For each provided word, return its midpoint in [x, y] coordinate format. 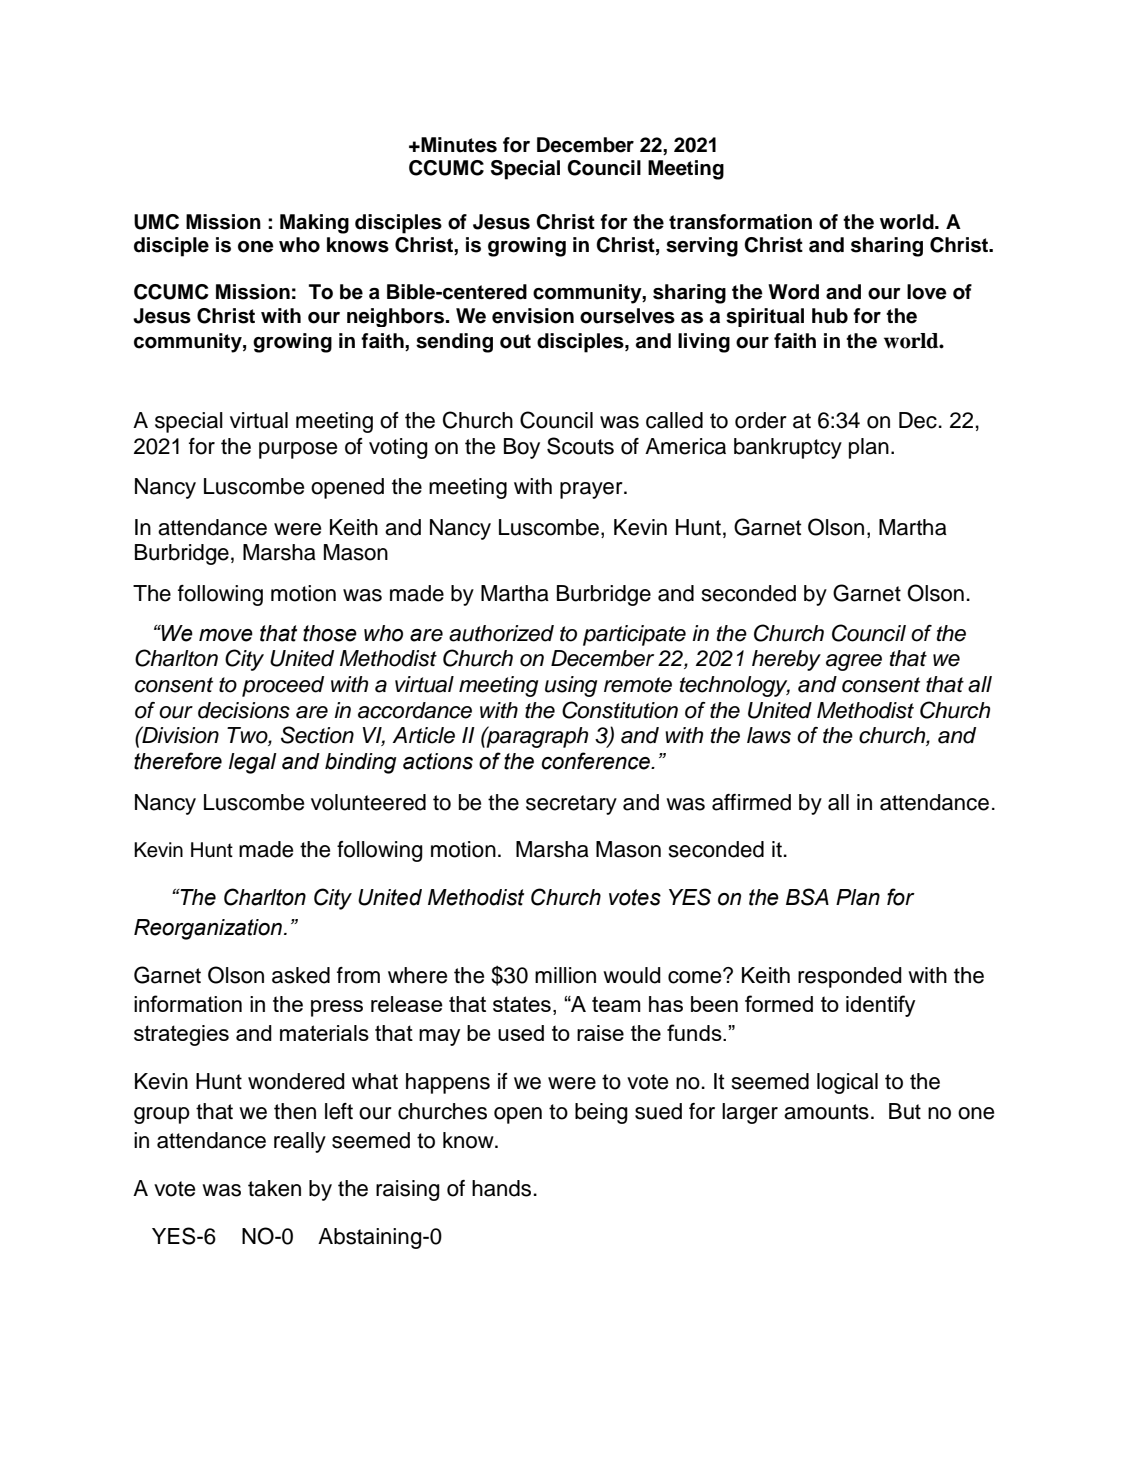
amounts [826, 1112]
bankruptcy [788, 448]
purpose [298, 450]
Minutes [458, 145]
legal [253, 763]
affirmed [751, 802]
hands [501, 1188]
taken [274, 1188]
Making [314, 224]
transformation [740, 222]
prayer [592, 490]
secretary [571, 805]
